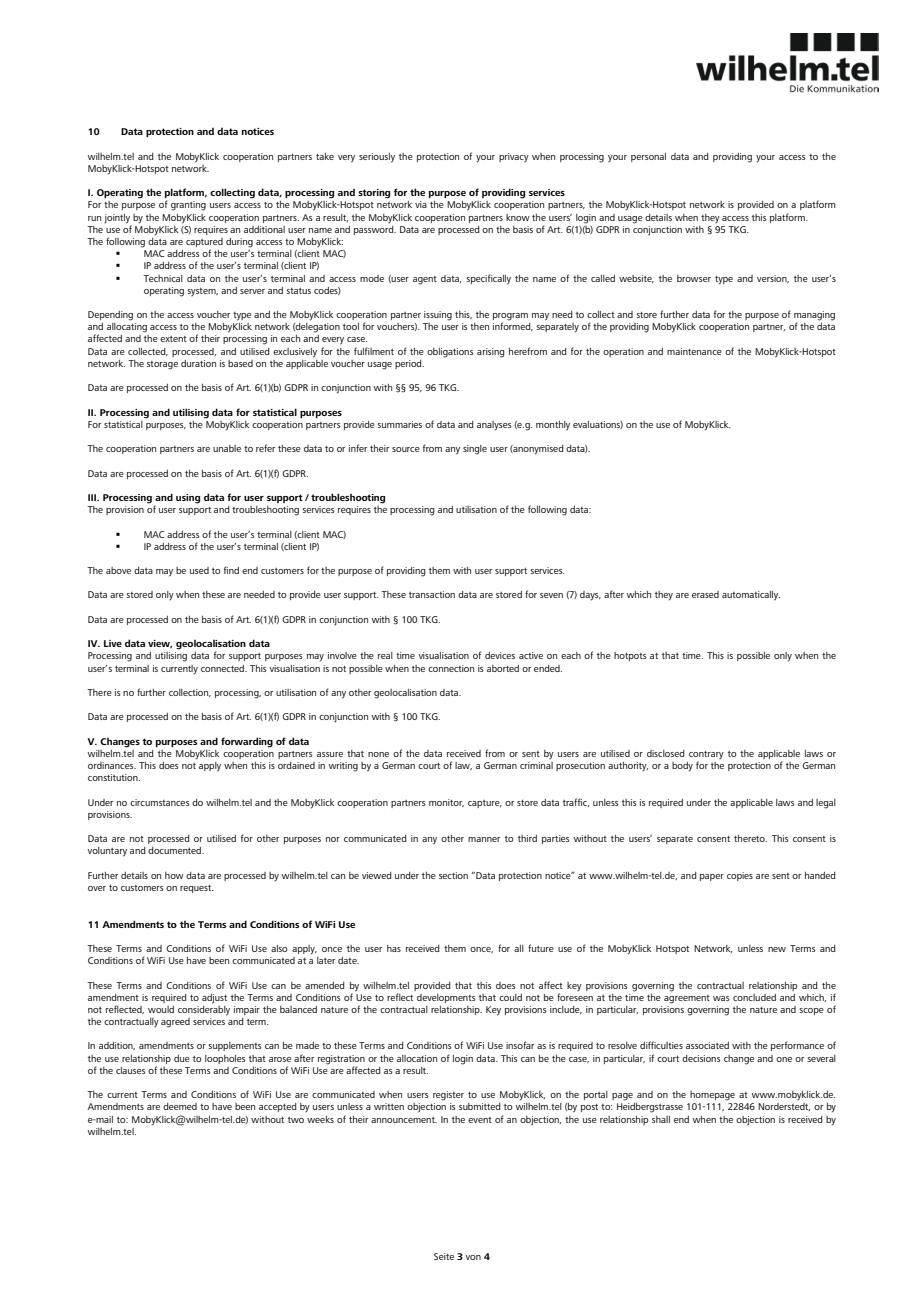 The height and width of the screenshot is (1308, 924). I want to click on using, so click(188, 499).
